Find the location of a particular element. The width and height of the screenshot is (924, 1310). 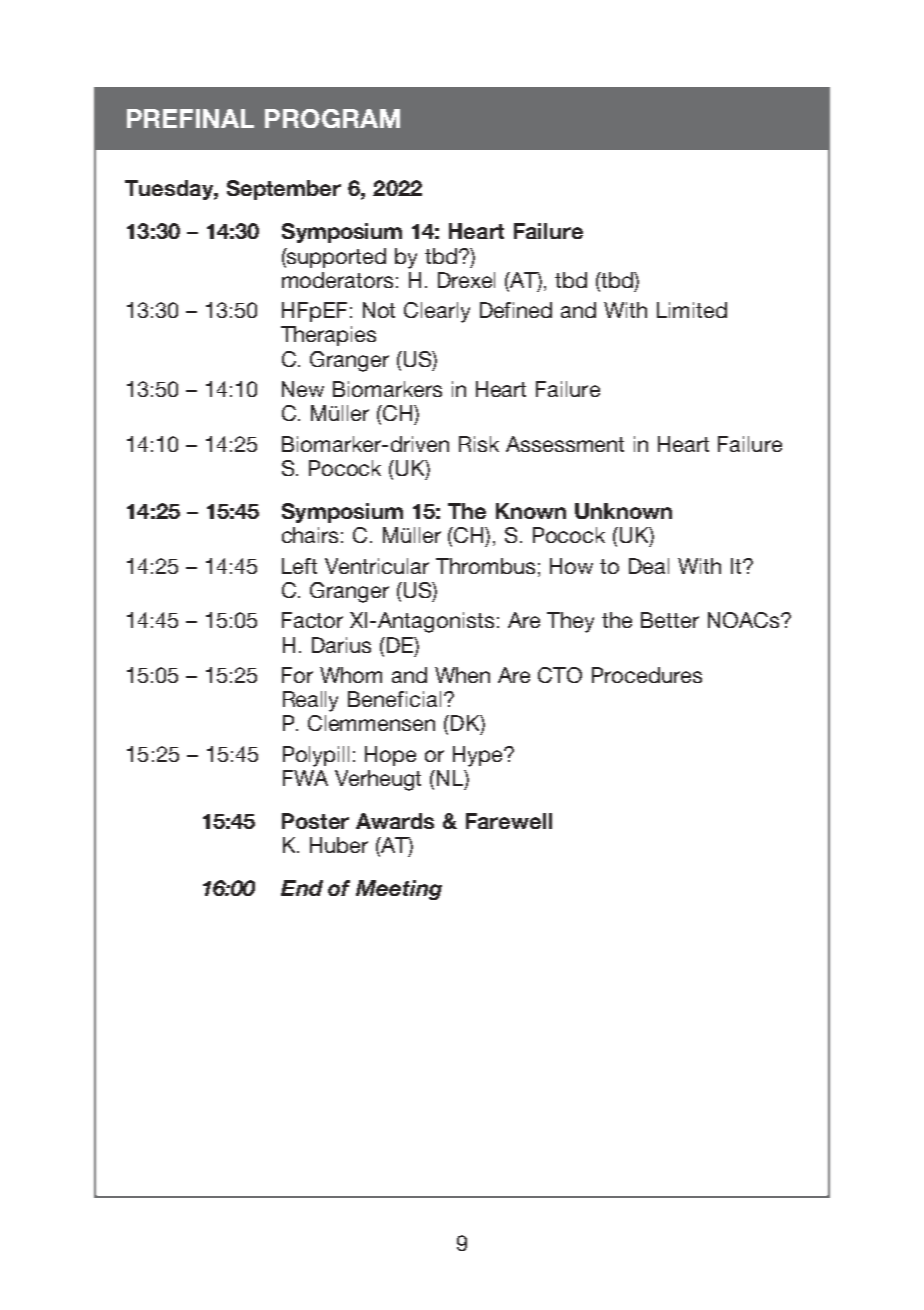

PROGRAM is located at coordinates (332, 118).
